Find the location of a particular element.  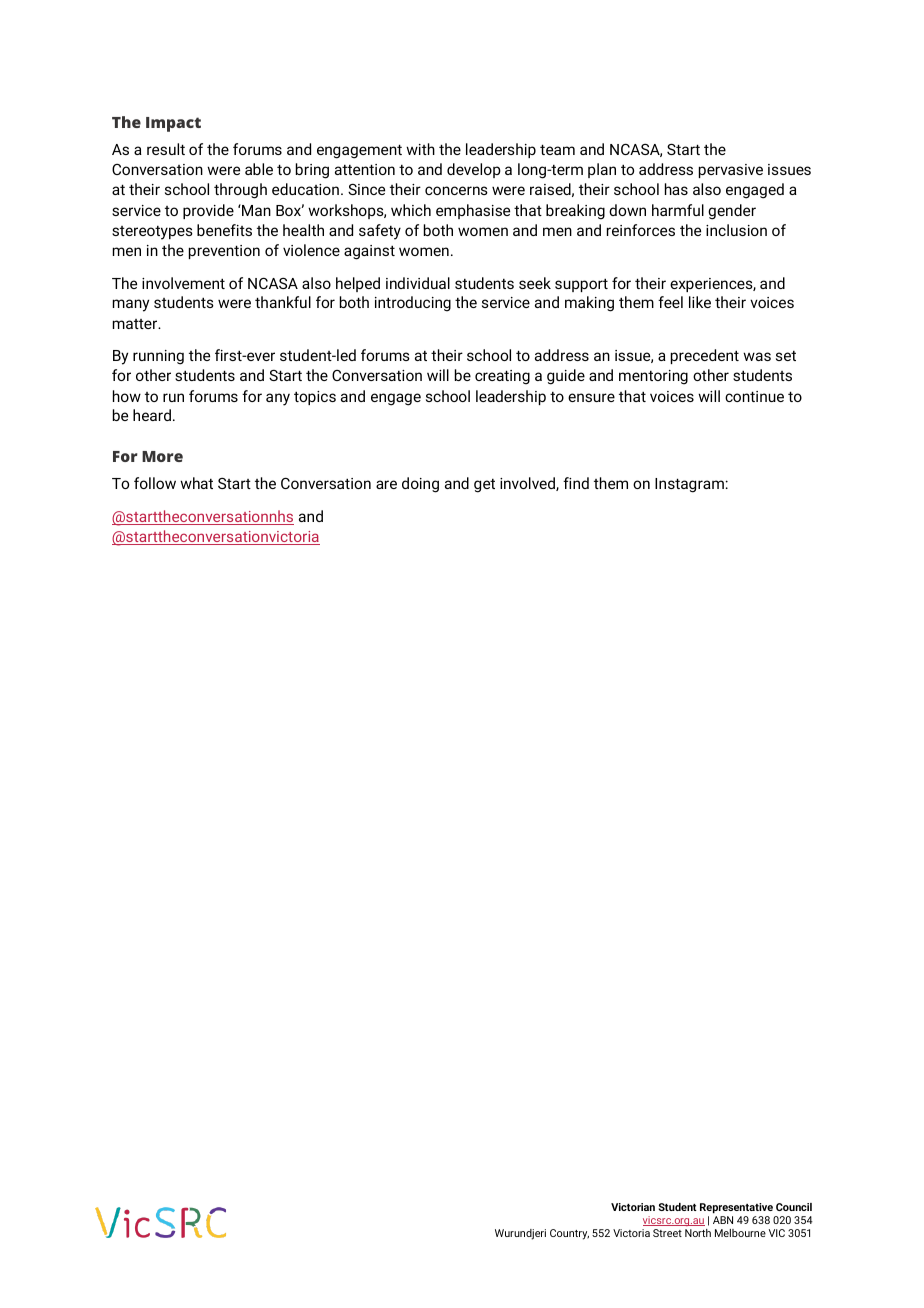

develop is located at coordinates (474, 170).
